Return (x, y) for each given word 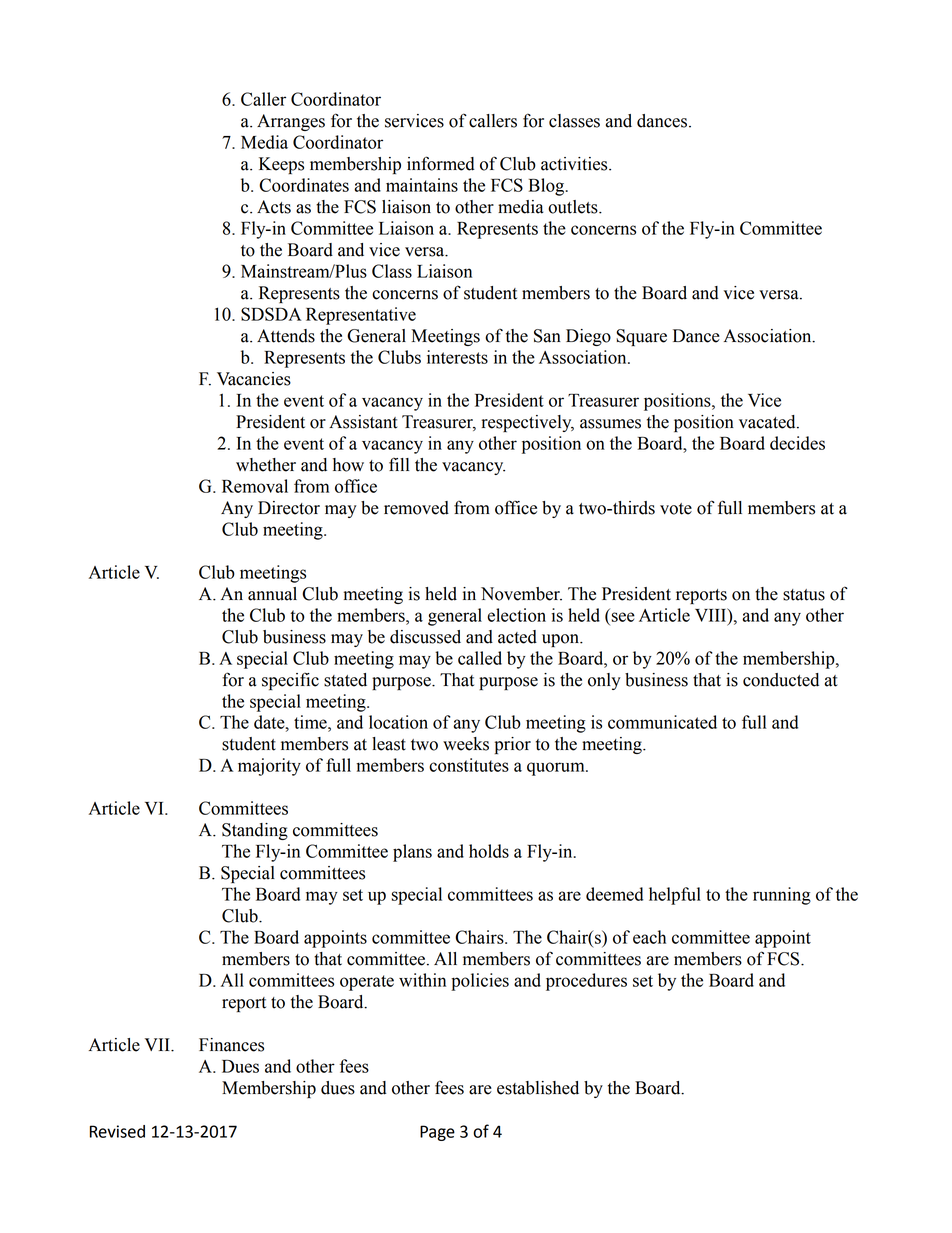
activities (575, 164)
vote (676, 509)
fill (399, 464)
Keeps (281, 165)
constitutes (469, 765)
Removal (255, 486)
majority (269, 767)
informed (441, 163)
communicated (662, 722)
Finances (231, 1045)
